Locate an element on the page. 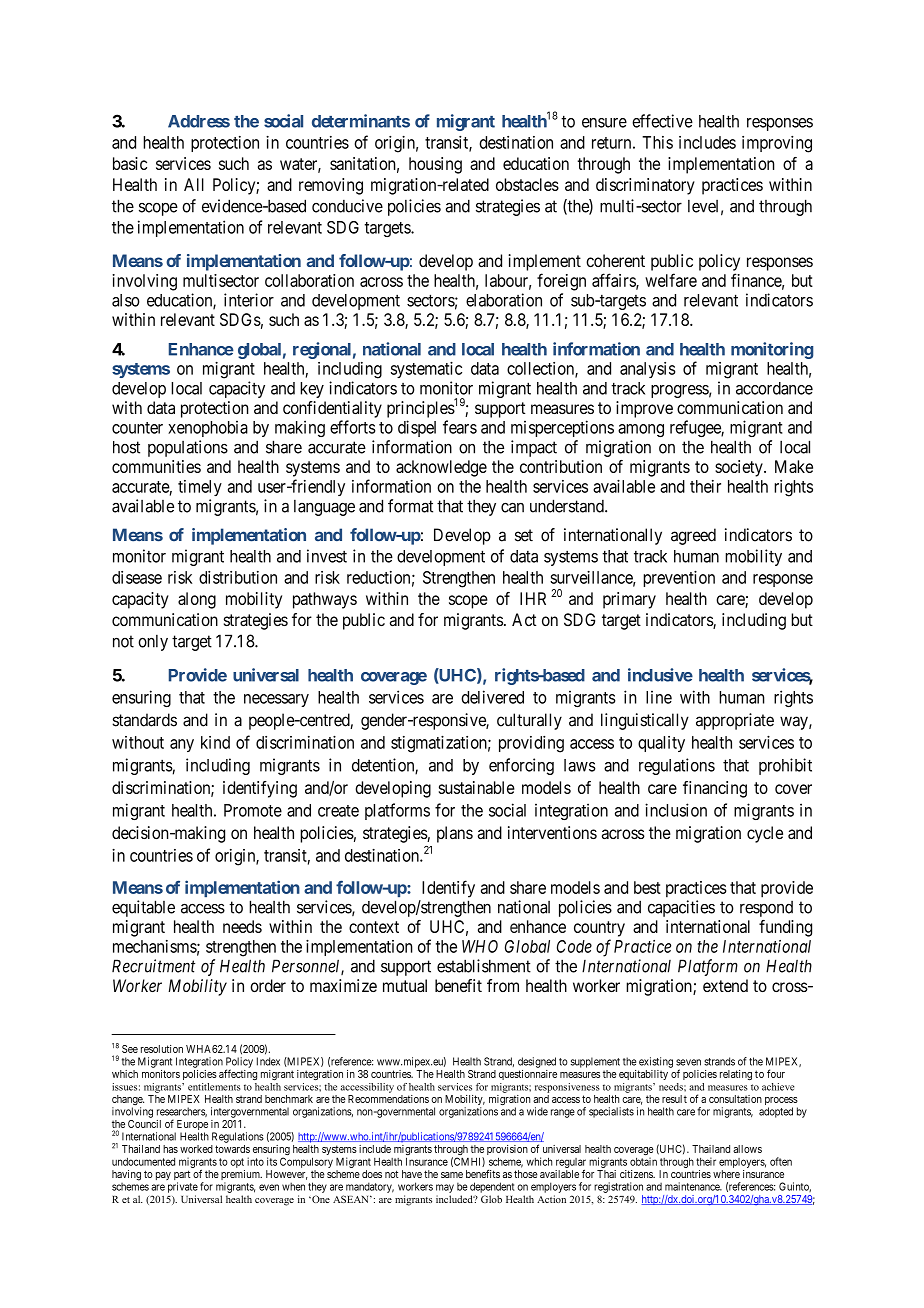  worked is located at coordinates (196, 1149).
